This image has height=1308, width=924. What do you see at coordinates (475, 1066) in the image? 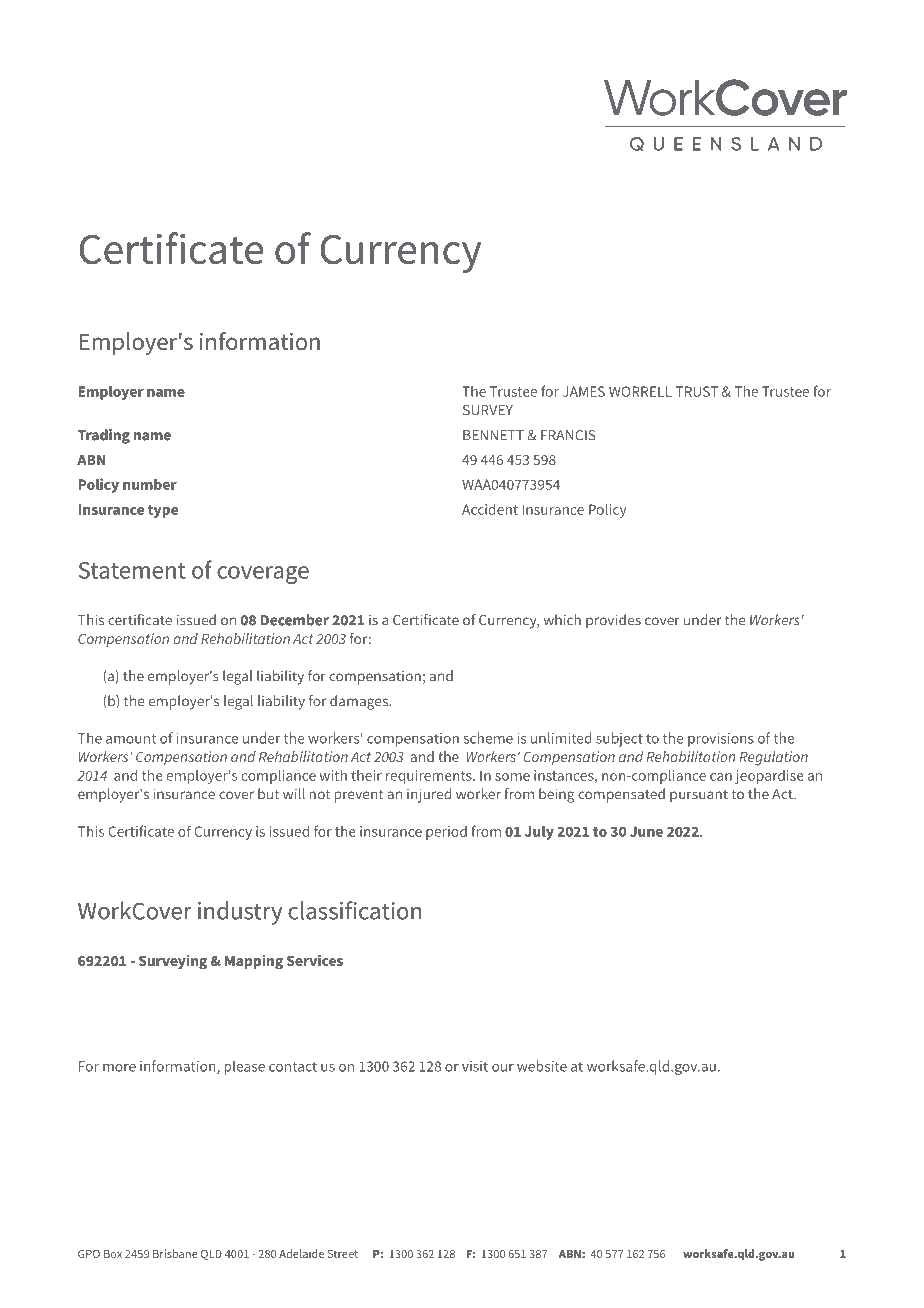
I see `visit` at bounding box center [475, 1066].
